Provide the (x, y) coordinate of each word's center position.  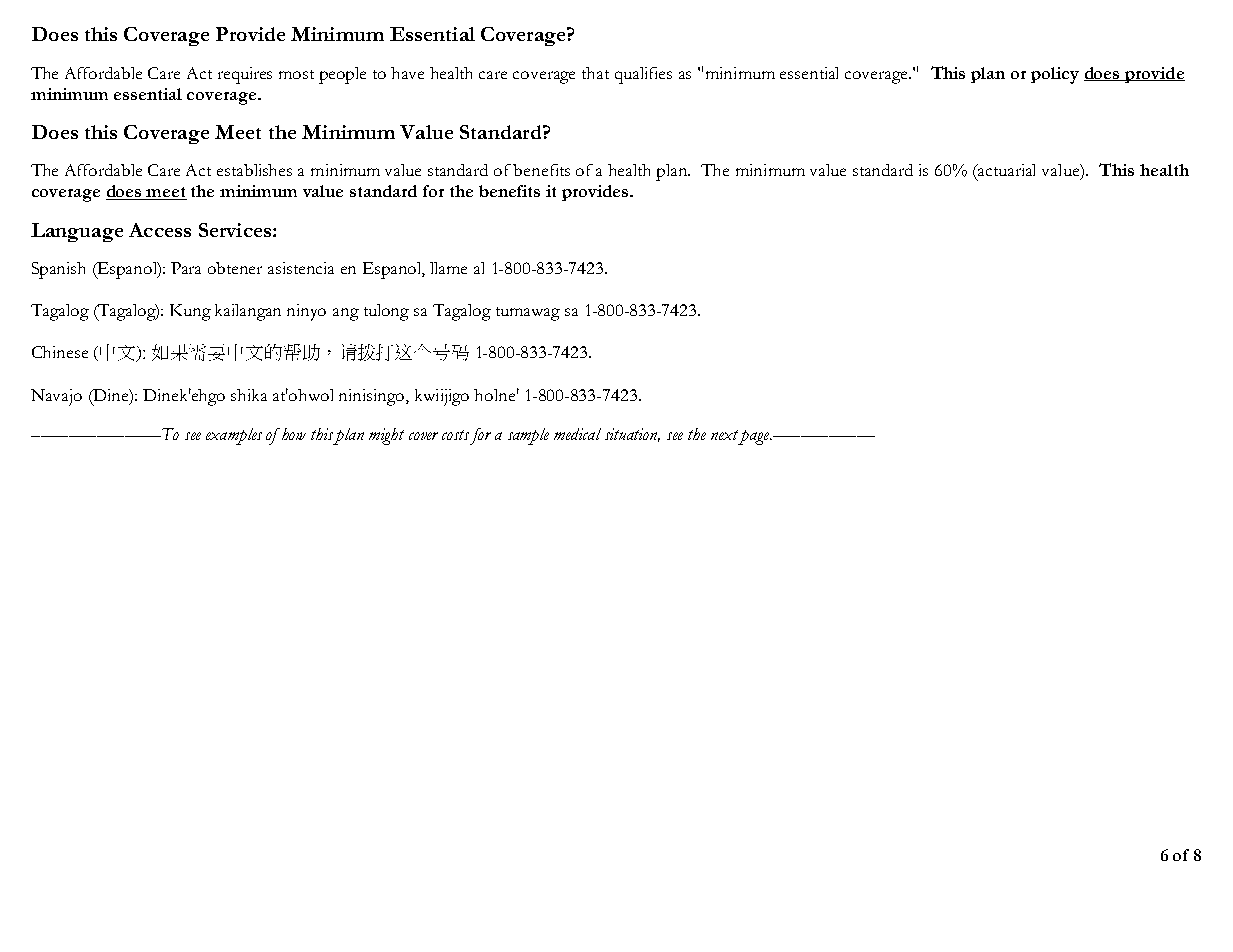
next (724, 435)
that (595, 73)
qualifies (643, 75)
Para (186, 268)
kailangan (248, 312)
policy (1055, 75)
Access (160, 230)
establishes (254, 170)
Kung (190, 312)
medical (577, 434)
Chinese (60, 352)
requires (245, 75)
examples (234, 436)
